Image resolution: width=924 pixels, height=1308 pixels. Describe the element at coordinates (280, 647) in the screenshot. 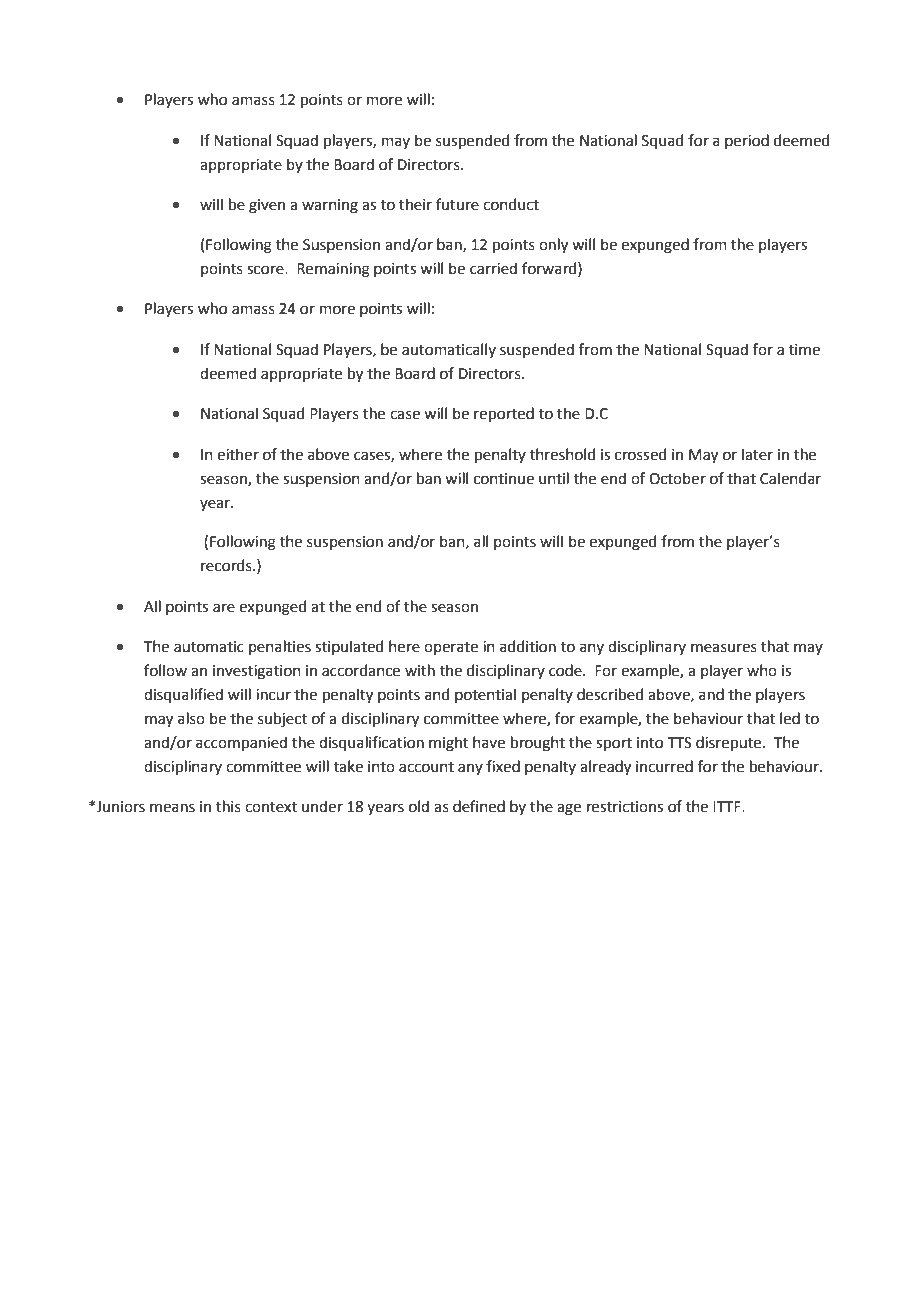

I see `penalties` at that location.
